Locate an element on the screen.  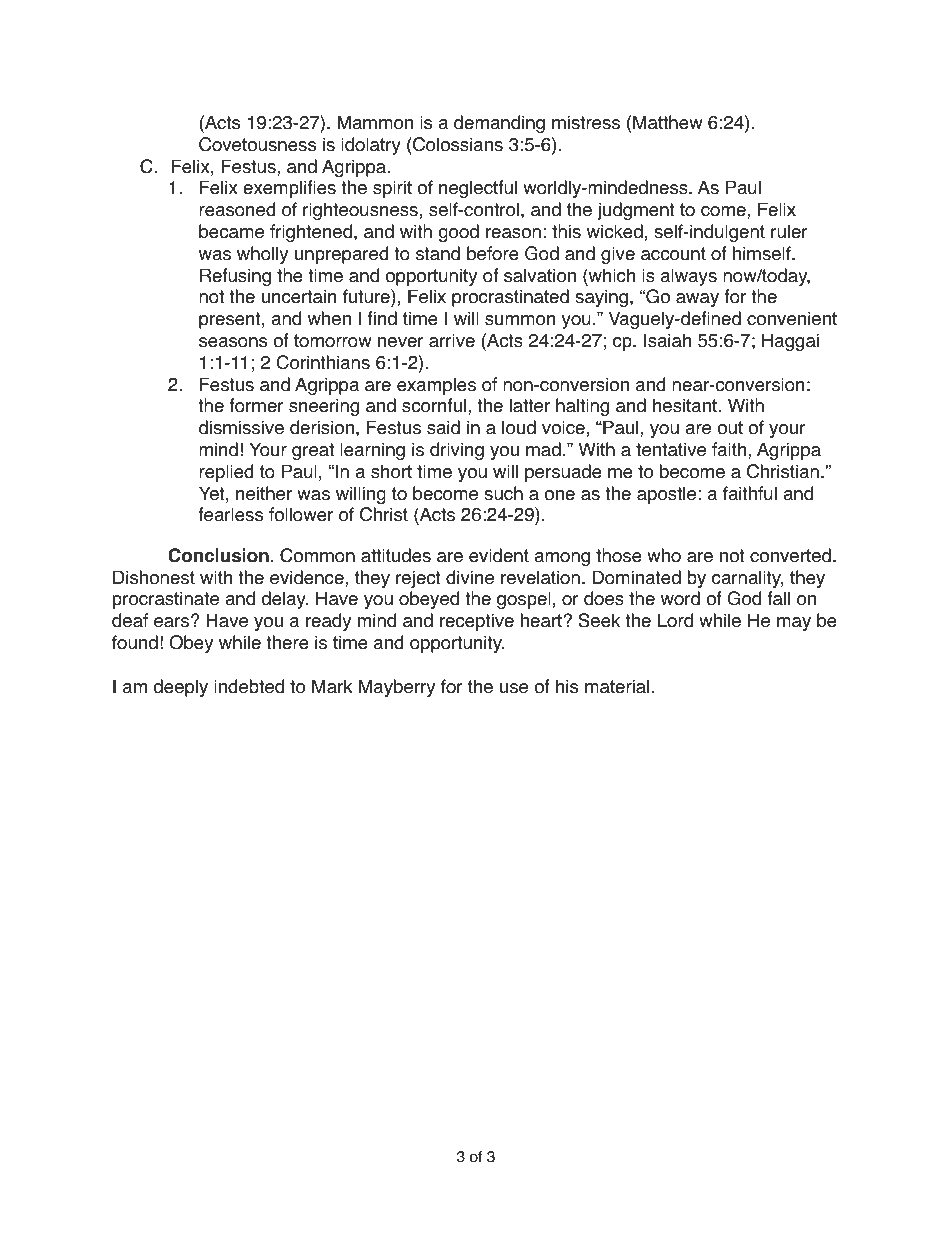
Colossians is located at coordinates (457, 144).
